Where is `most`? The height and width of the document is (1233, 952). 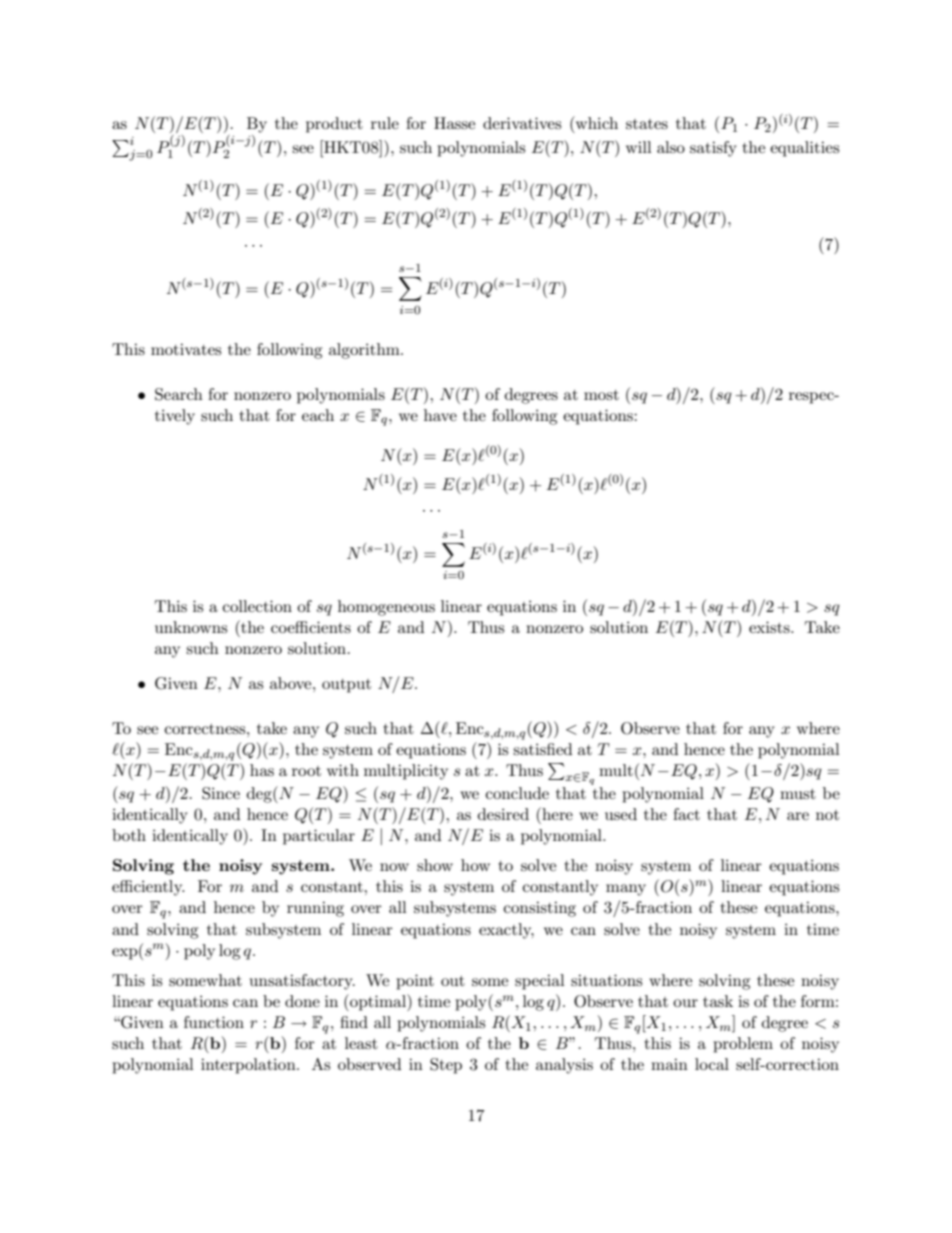 most is located at coordinates (601, 395).
